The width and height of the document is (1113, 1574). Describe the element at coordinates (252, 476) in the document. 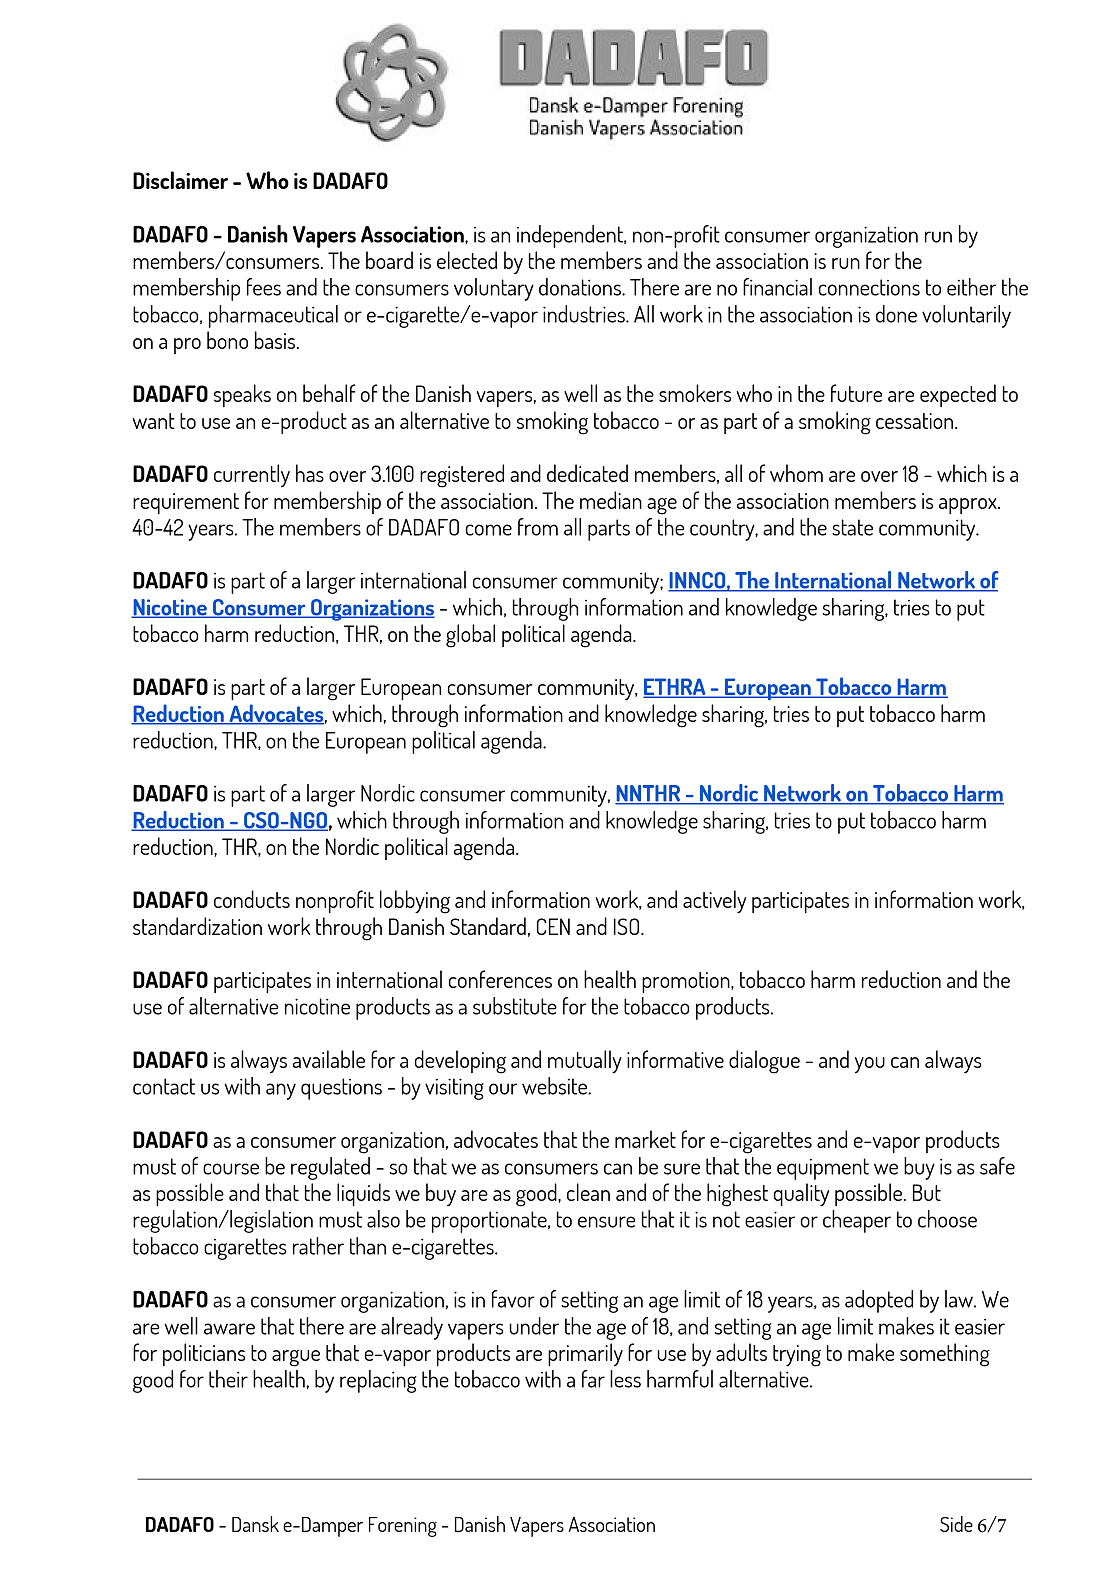

I see `currently` at that location.
